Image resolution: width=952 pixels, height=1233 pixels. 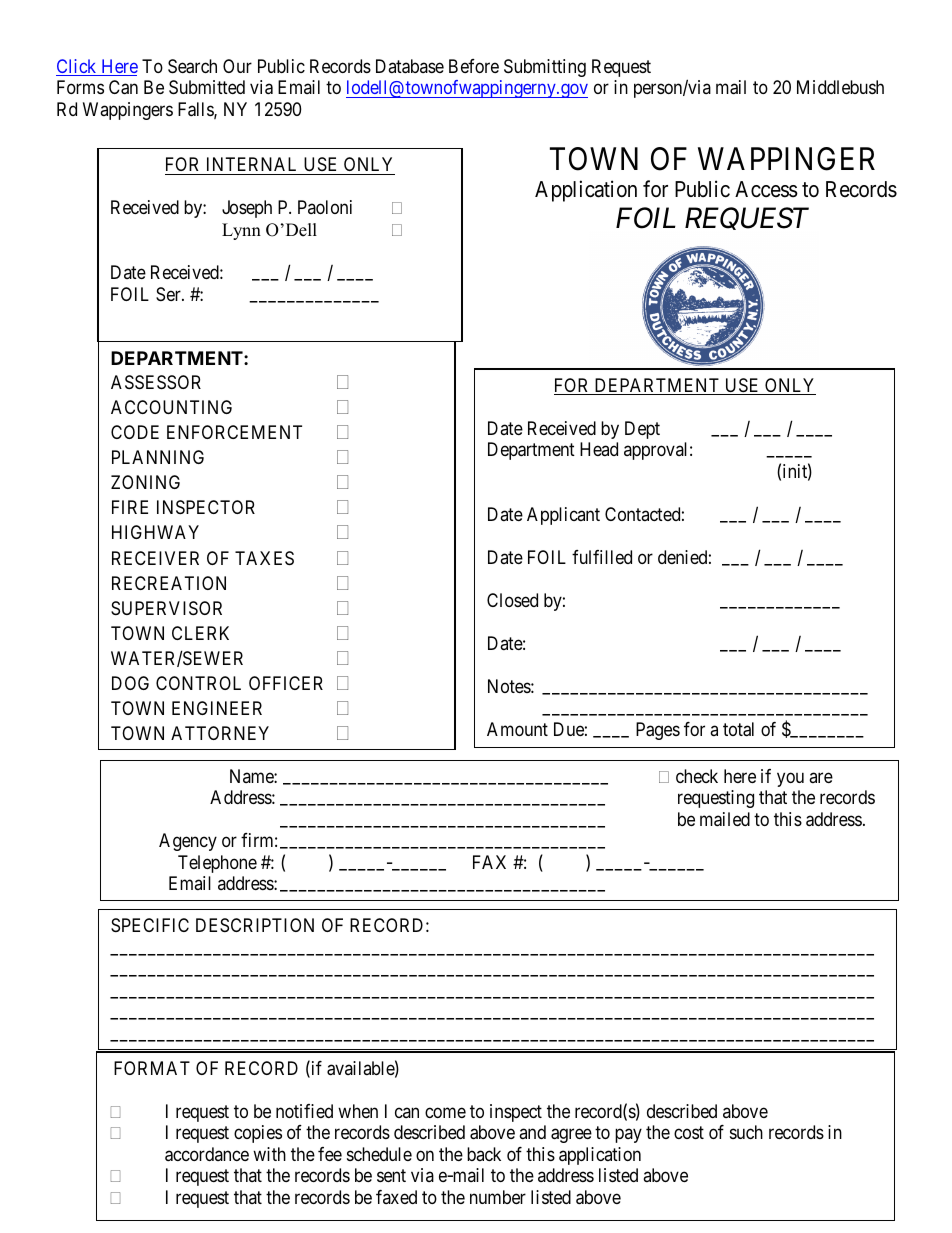 What do you see at coordinates (474, 66) in the document?
I see `Before` at bounding box center [474, 66].
